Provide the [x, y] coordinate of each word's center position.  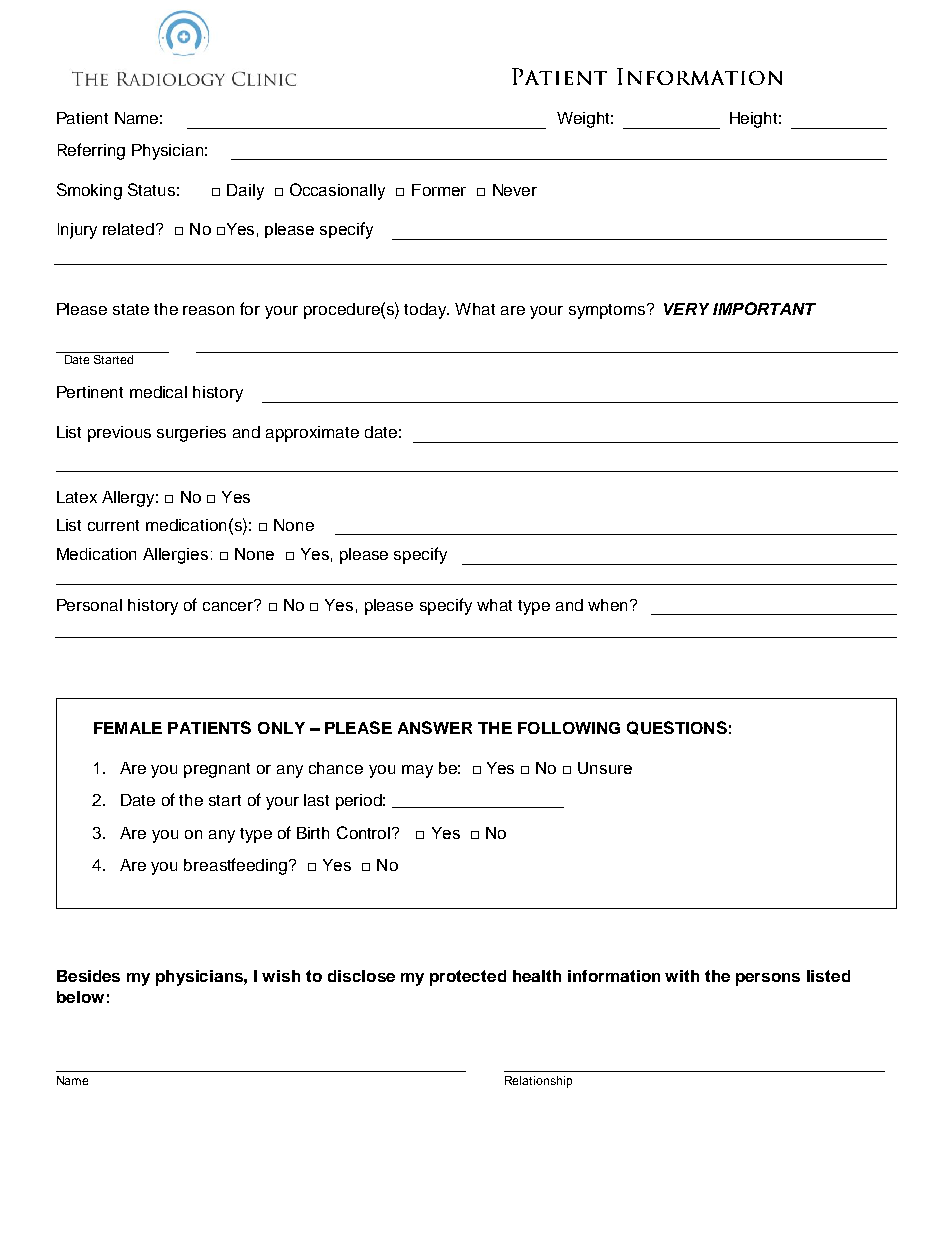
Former [439, 190]
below [80, 997]
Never [515, 190]
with [682, 976]
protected [468, 978]
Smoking [89, 191]
